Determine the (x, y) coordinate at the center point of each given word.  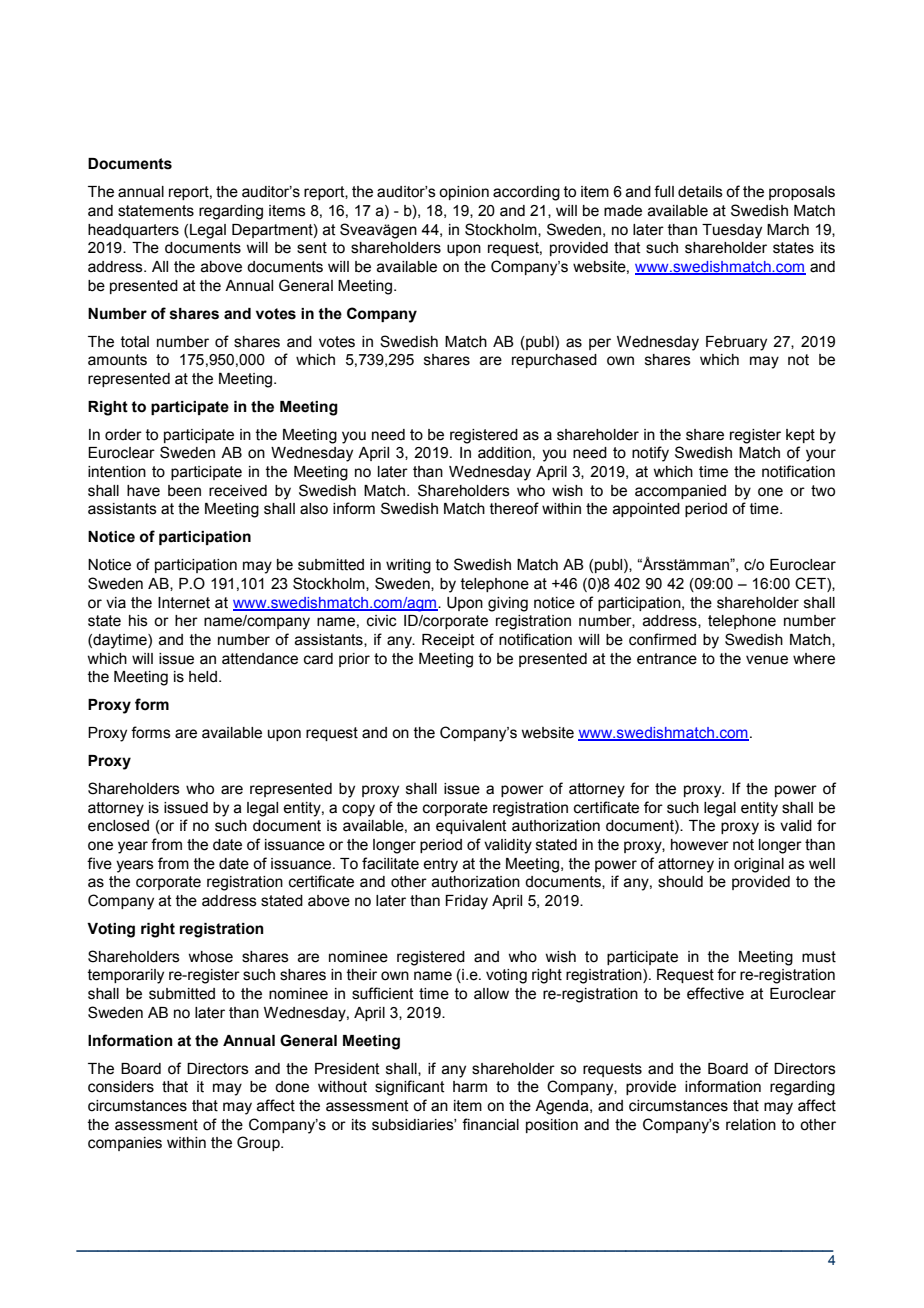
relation (751, 1125)
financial (490, 1124)
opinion (464, 193)
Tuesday (732, 231)
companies (125, 1144)
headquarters (133, 231)
